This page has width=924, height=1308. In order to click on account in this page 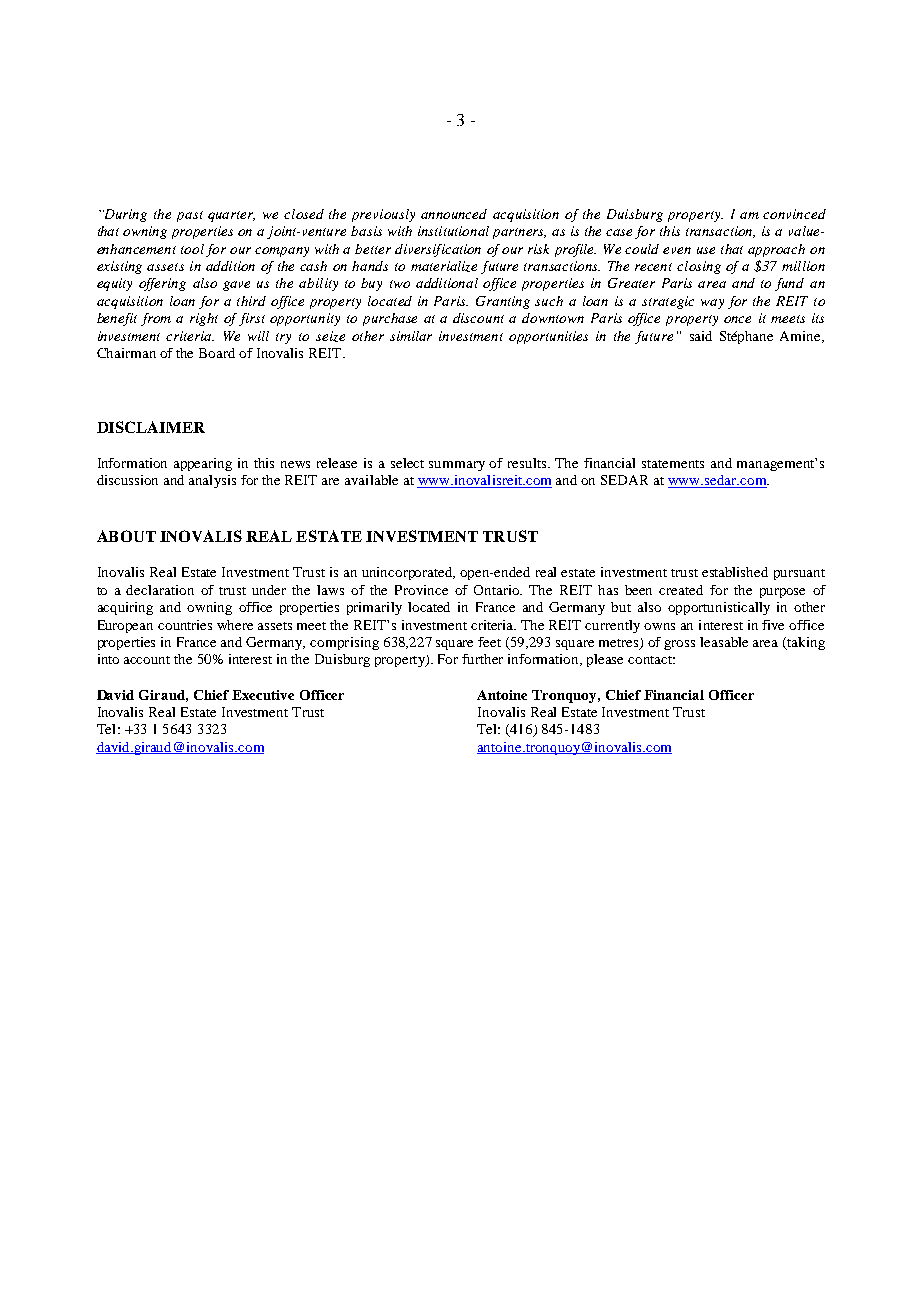, I will do `click(147, 660)`.
